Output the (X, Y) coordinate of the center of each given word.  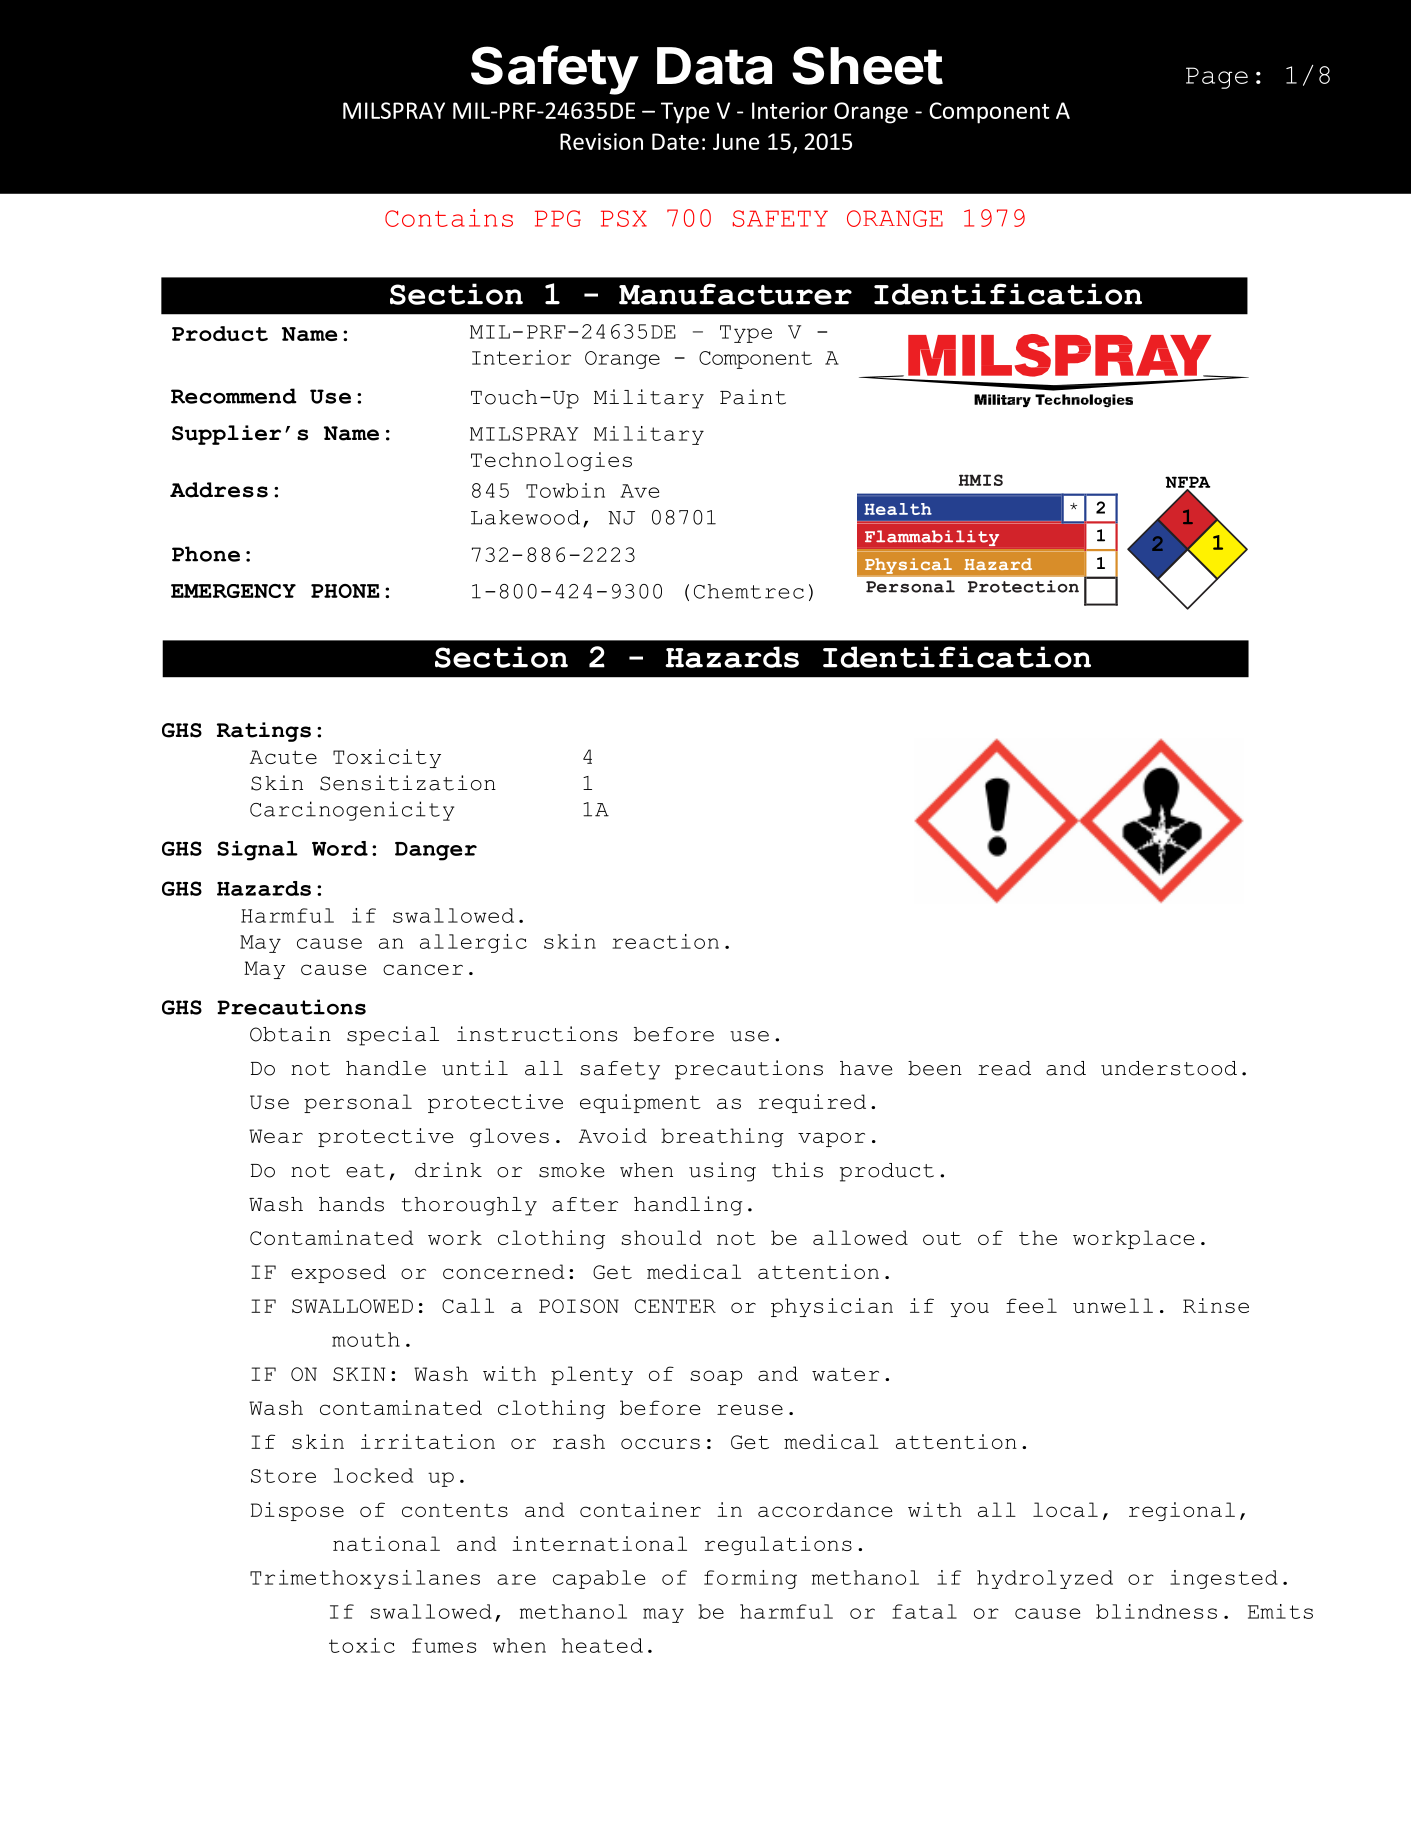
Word (340, 848)
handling (688, 1206)
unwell (1113, 1305)
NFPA (1187, 483)
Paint (753, 397)
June (736, 141)
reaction (665, 941)
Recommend (234, 396)
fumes (444, 1645)
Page (1217, 78)
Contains (449, 218)
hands (351, 1204)
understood (1169, 1068)
